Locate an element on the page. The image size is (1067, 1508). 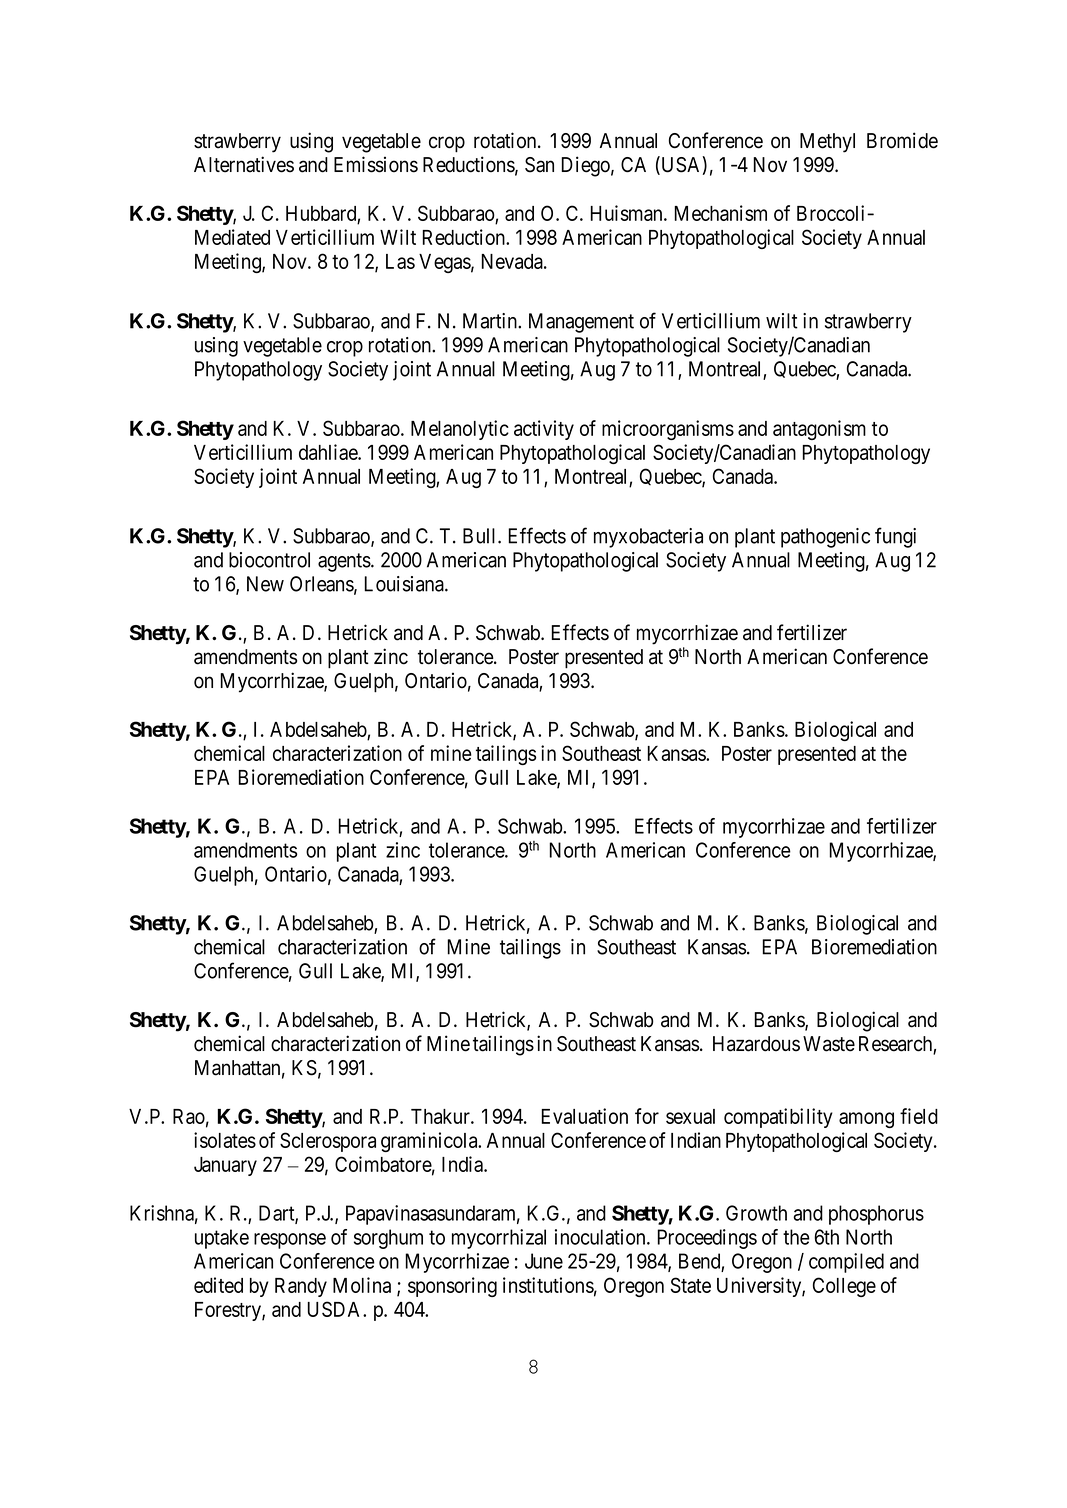
June is located at coordinates (544, 1261).
